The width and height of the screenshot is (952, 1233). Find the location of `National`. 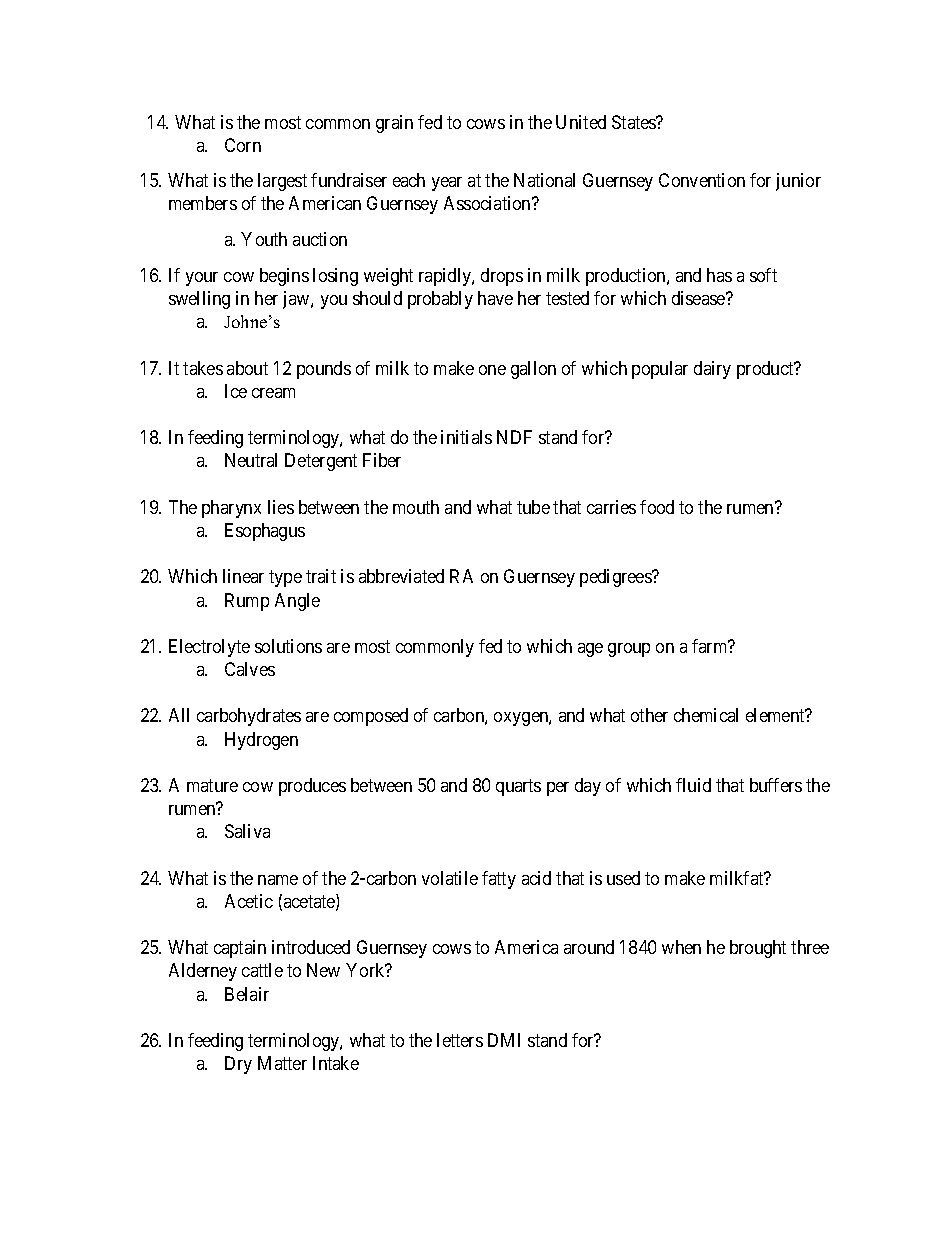

National is located at coordinates (544, 180).
